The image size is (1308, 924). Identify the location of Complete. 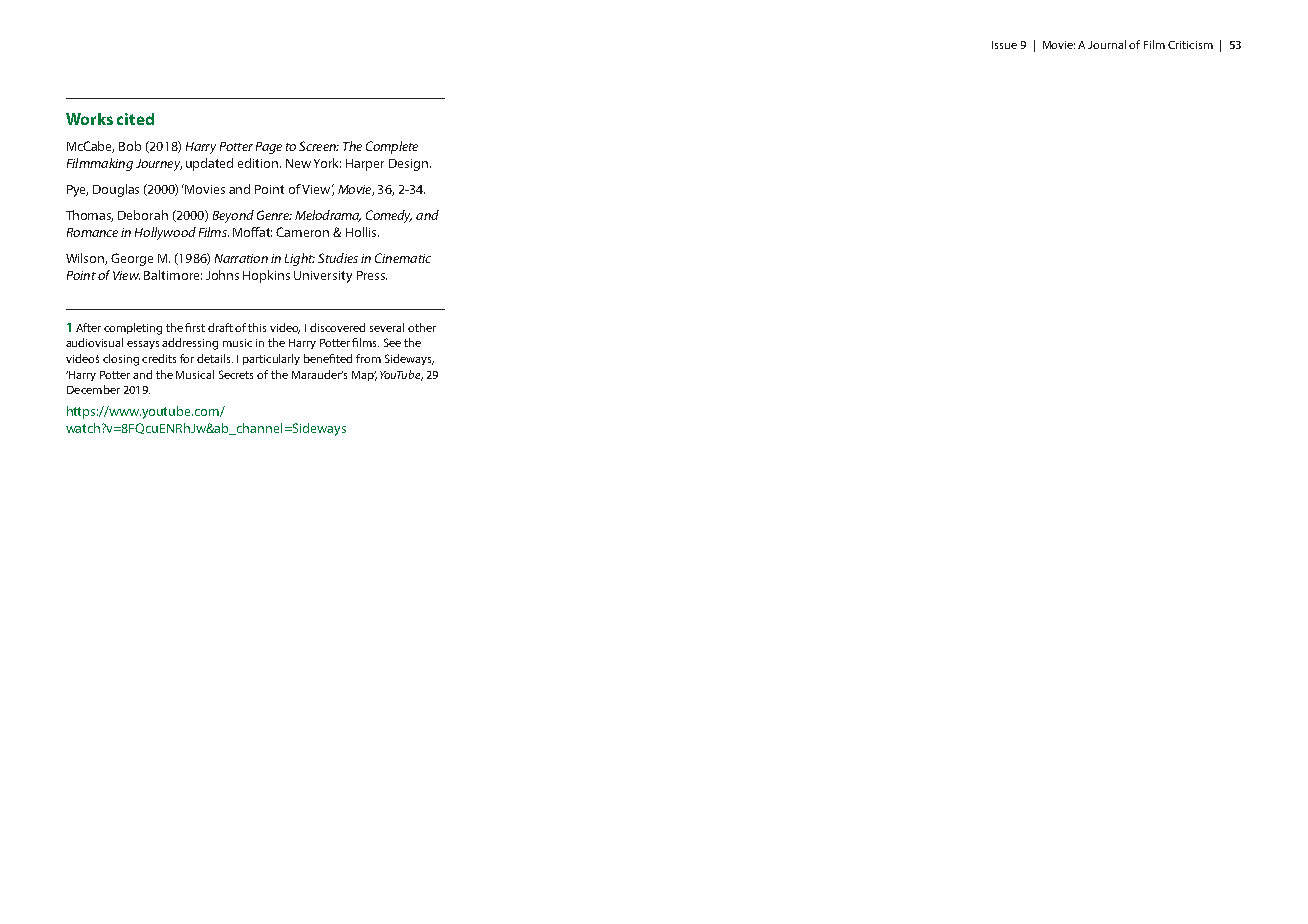
(392, 147).
